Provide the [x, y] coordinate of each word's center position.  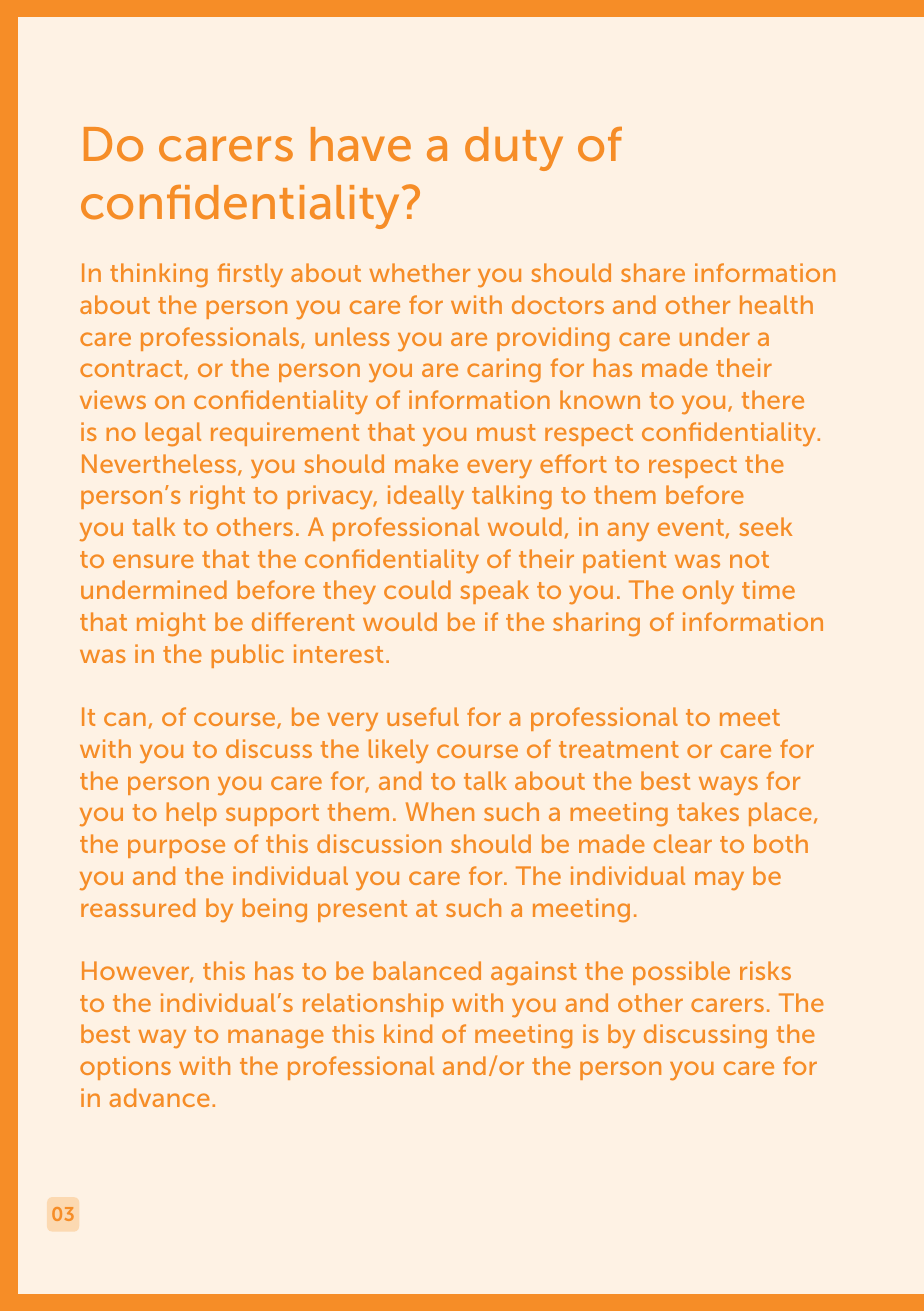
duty [514, 149]
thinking [159, 275]
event [691, 527]
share [653, 272]
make [426, 463]
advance [159, 1097]
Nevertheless [160, 465]
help [191, 814]
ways [728, 786]
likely [398, 751]
